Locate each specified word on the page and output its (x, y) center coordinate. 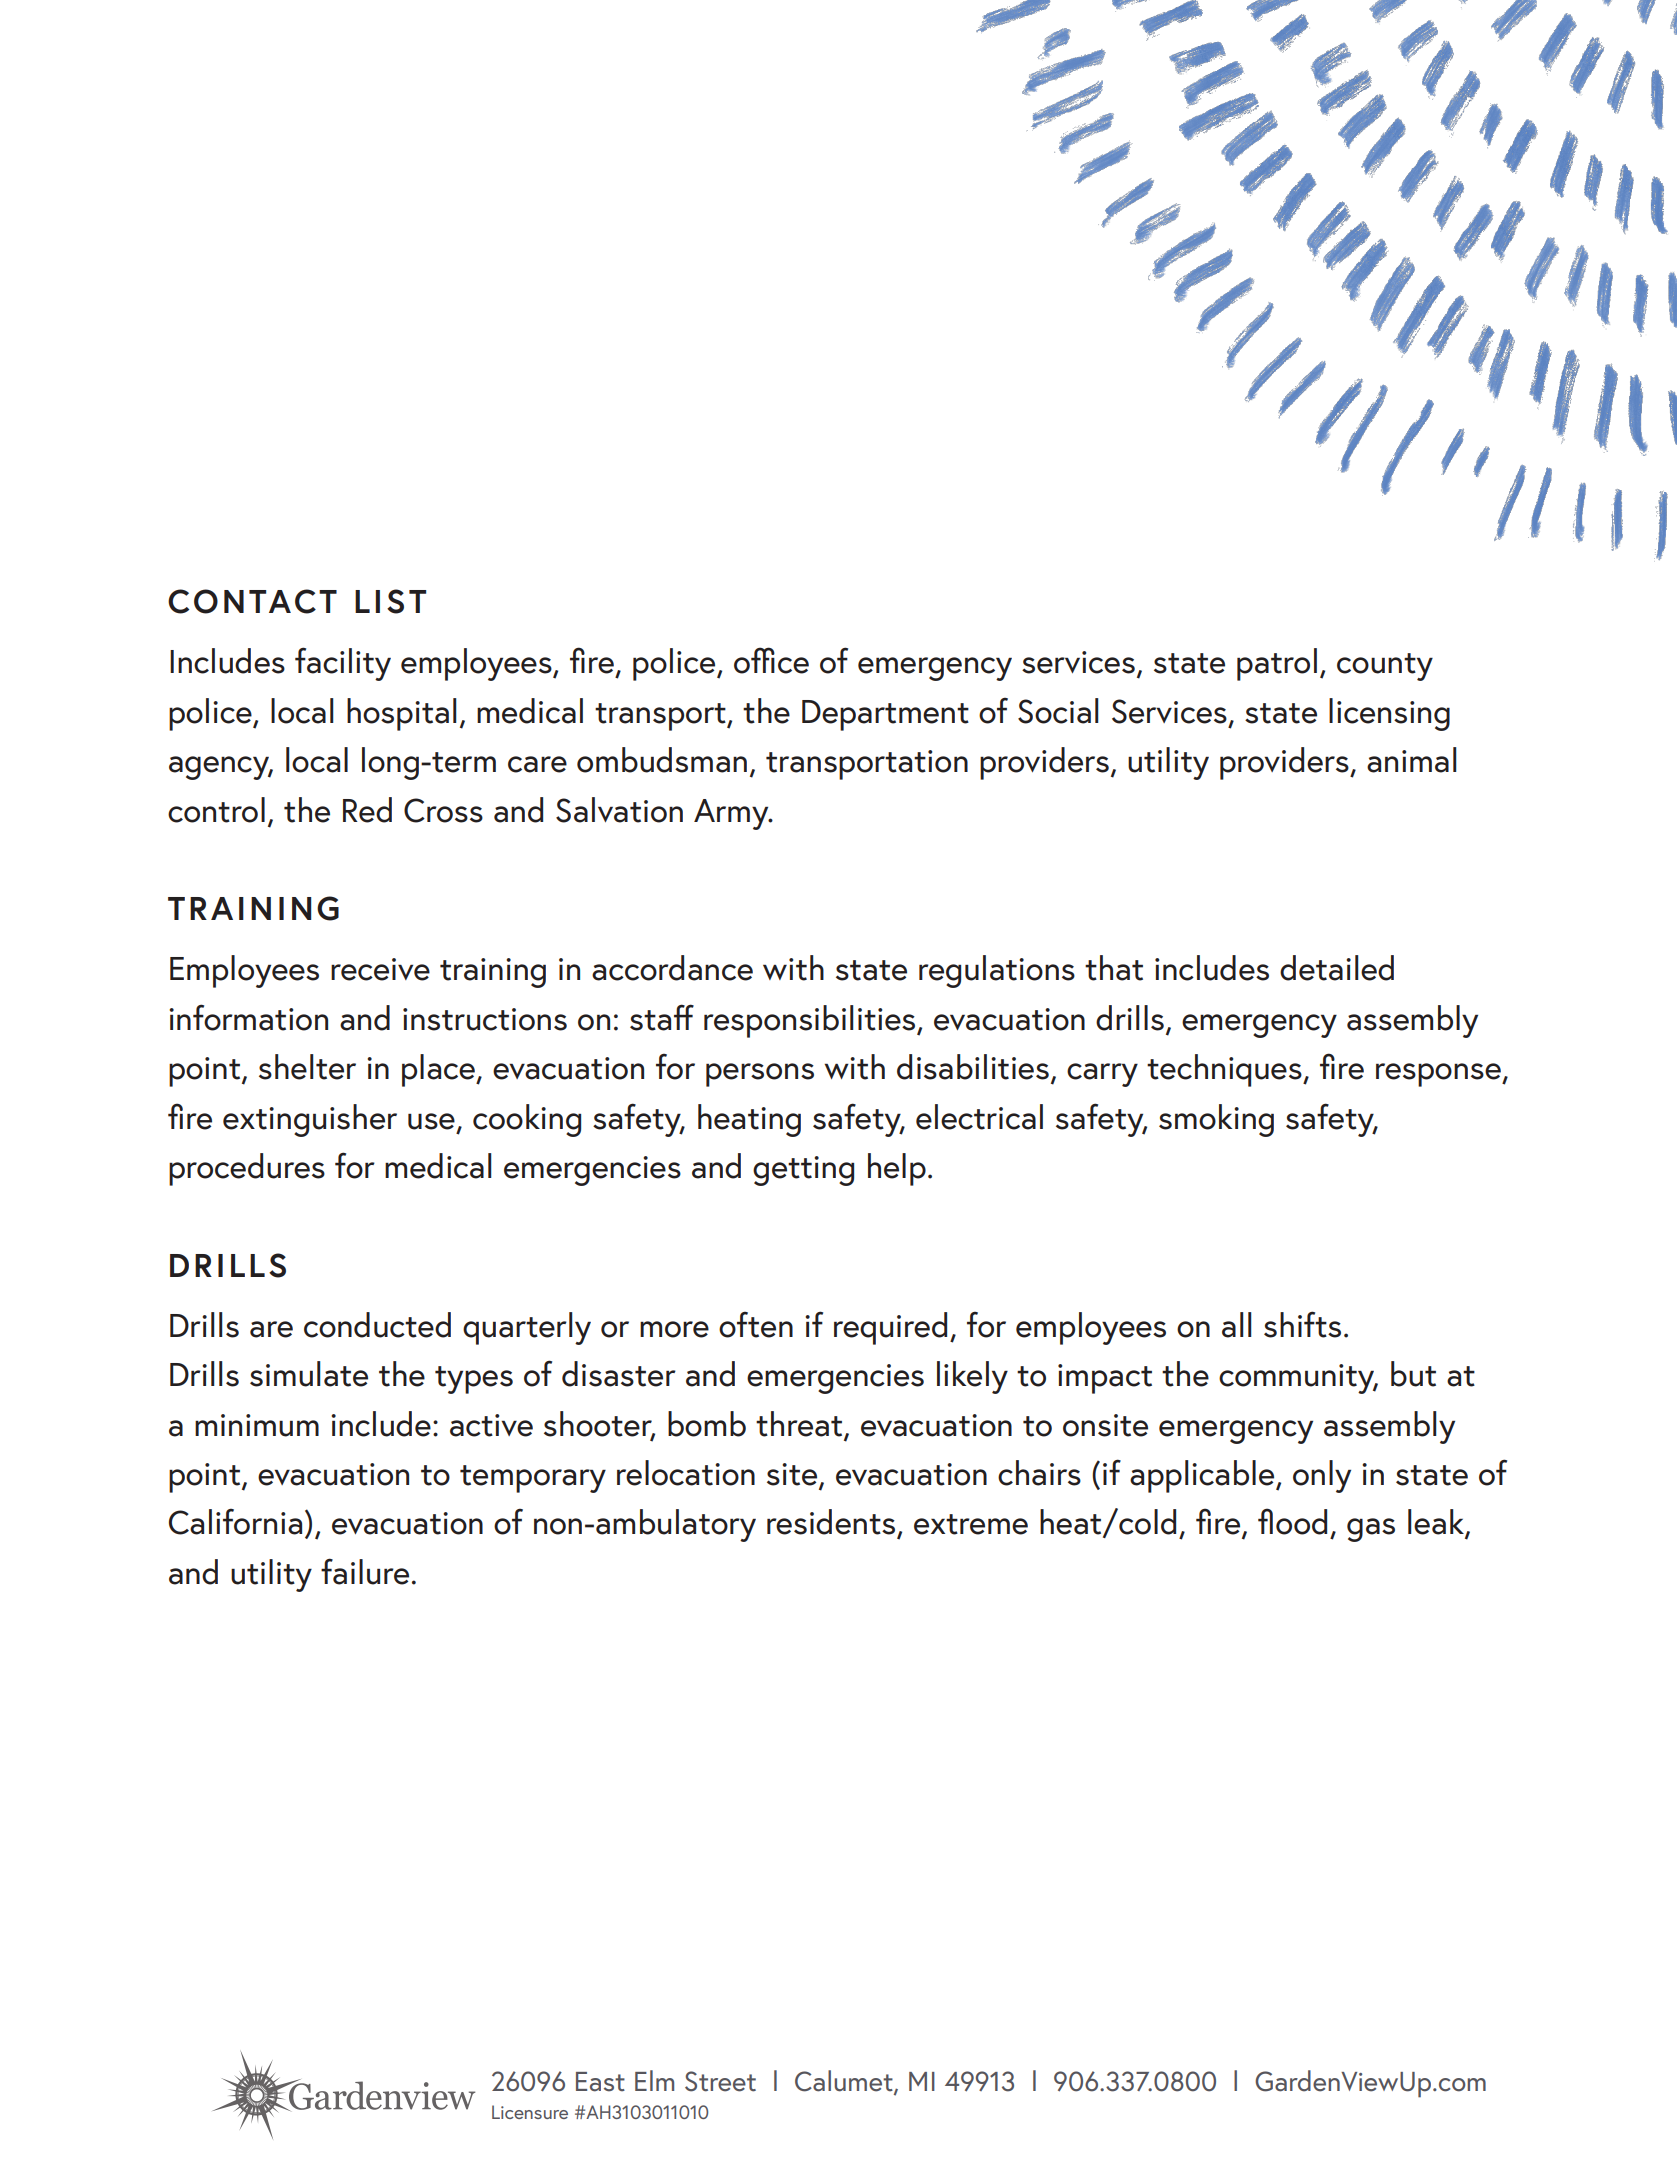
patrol (1277, 664)
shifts (1302, 1324)
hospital (402, 714)
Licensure (530, 2112)
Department (885, 715)
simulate (309, 1374)
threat (800, 1424)
